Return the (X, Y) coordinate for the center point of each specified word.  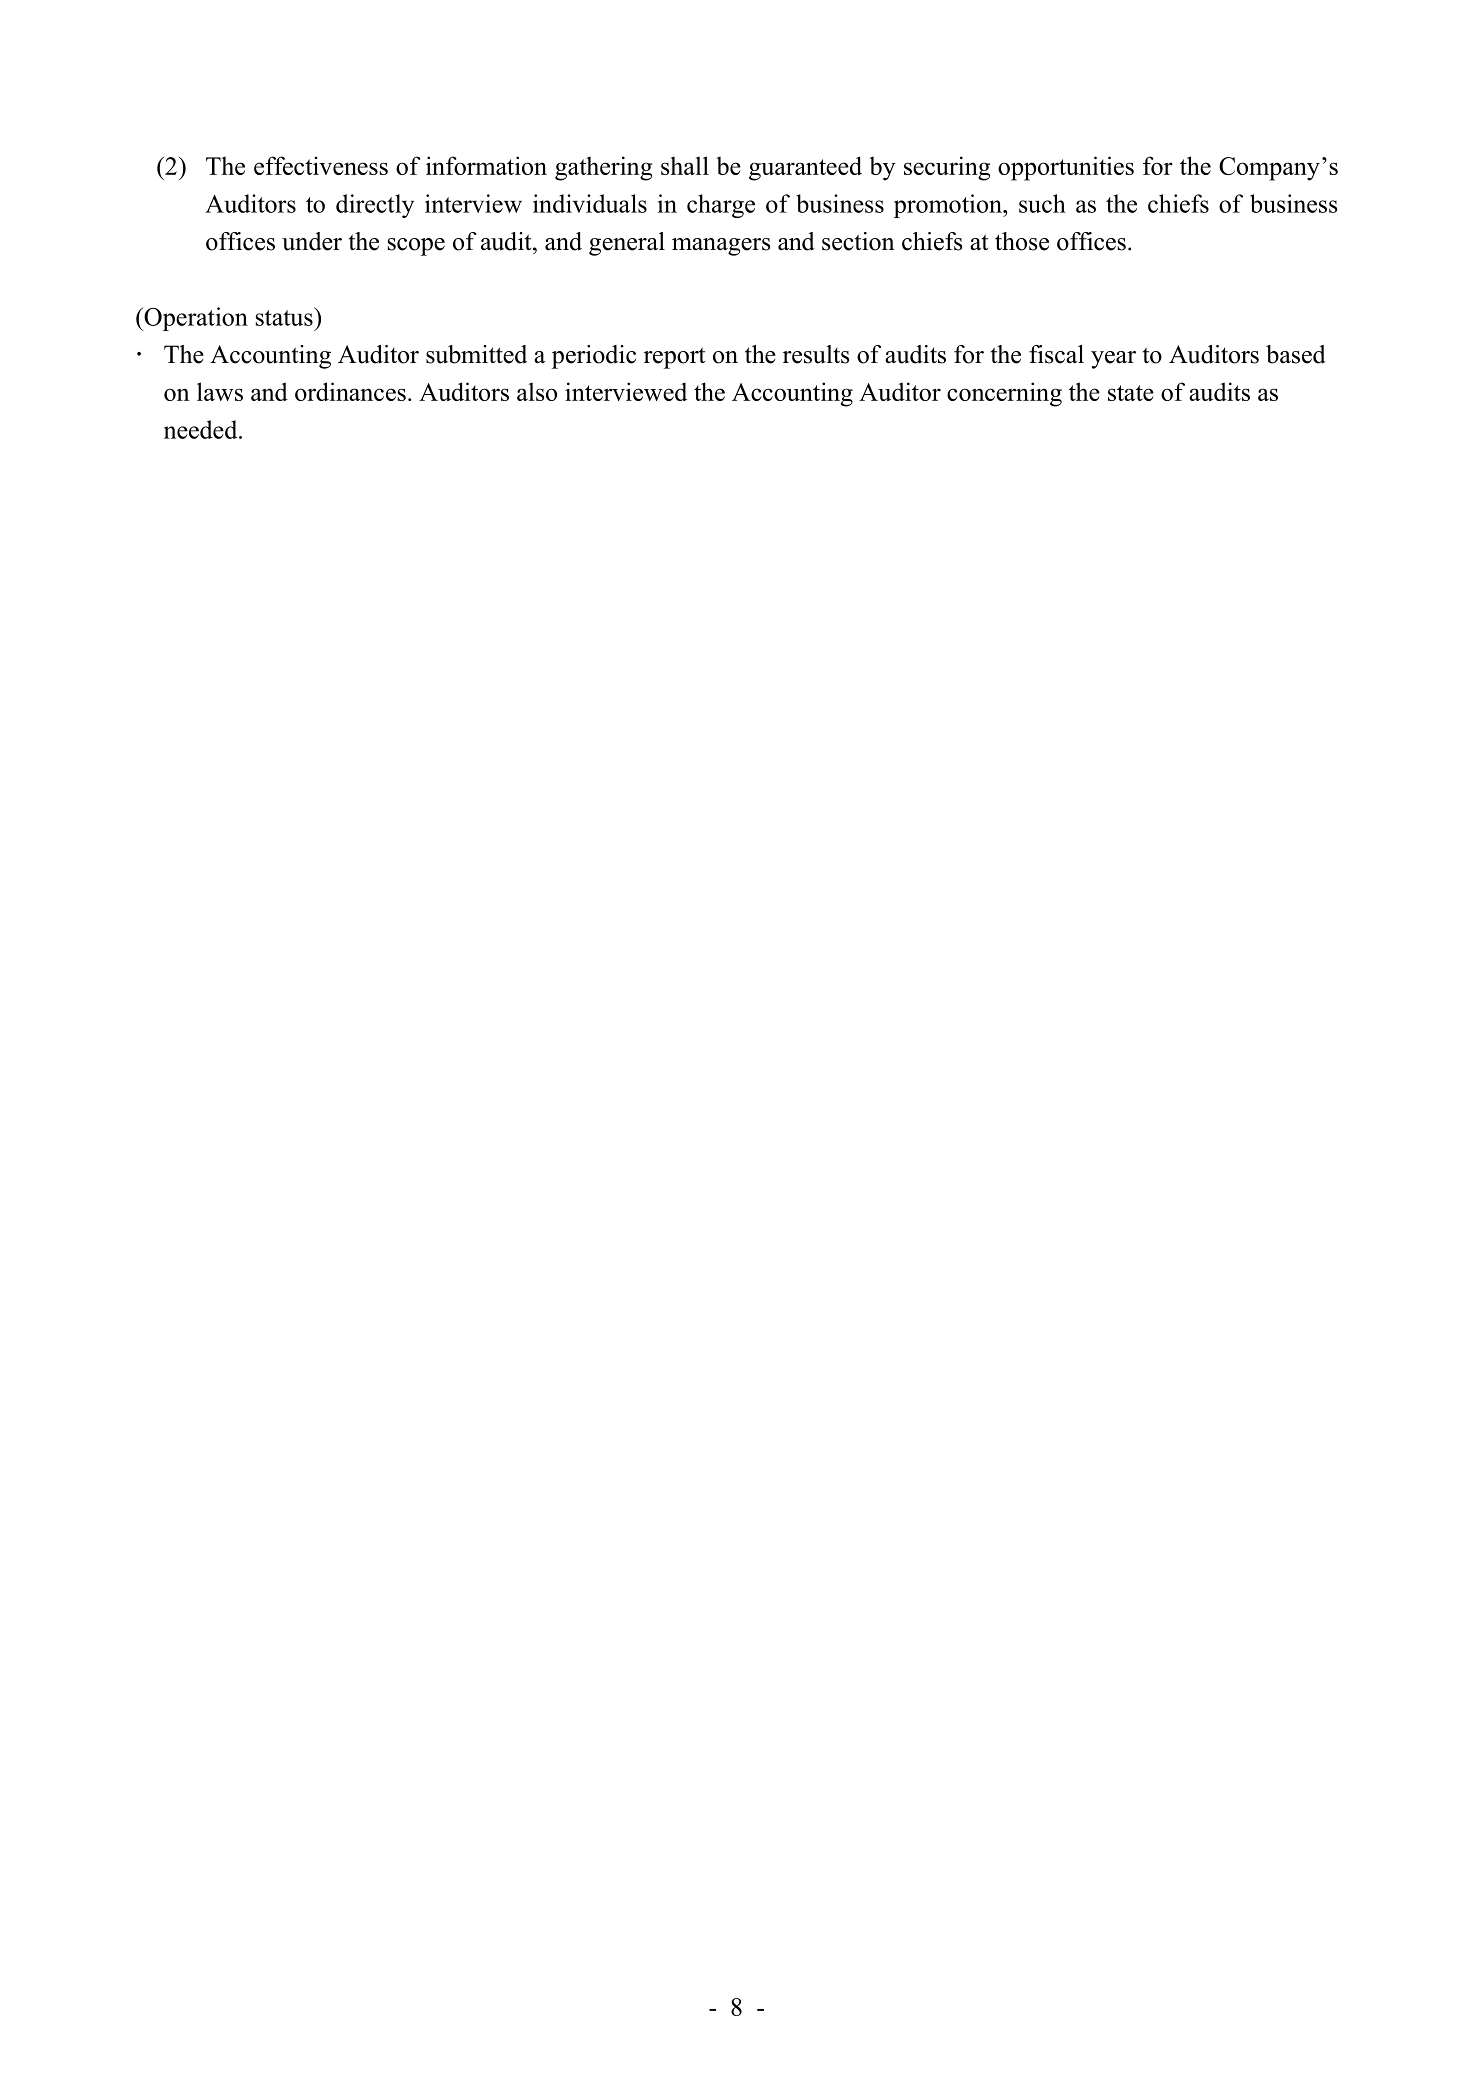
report (674, 358)
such (1042, 203)
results (816, 354)
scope (416, 247)
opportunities (1066, 168)
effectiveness (321, 165)
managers (721, 247)
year (1113, 360)
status (285, 316)
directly (375, 206)
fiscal (1056, 354)
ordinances (350, 391)
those (1022, 241)
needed (202, 429)
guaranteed (805, 168)
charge (721, 206)
